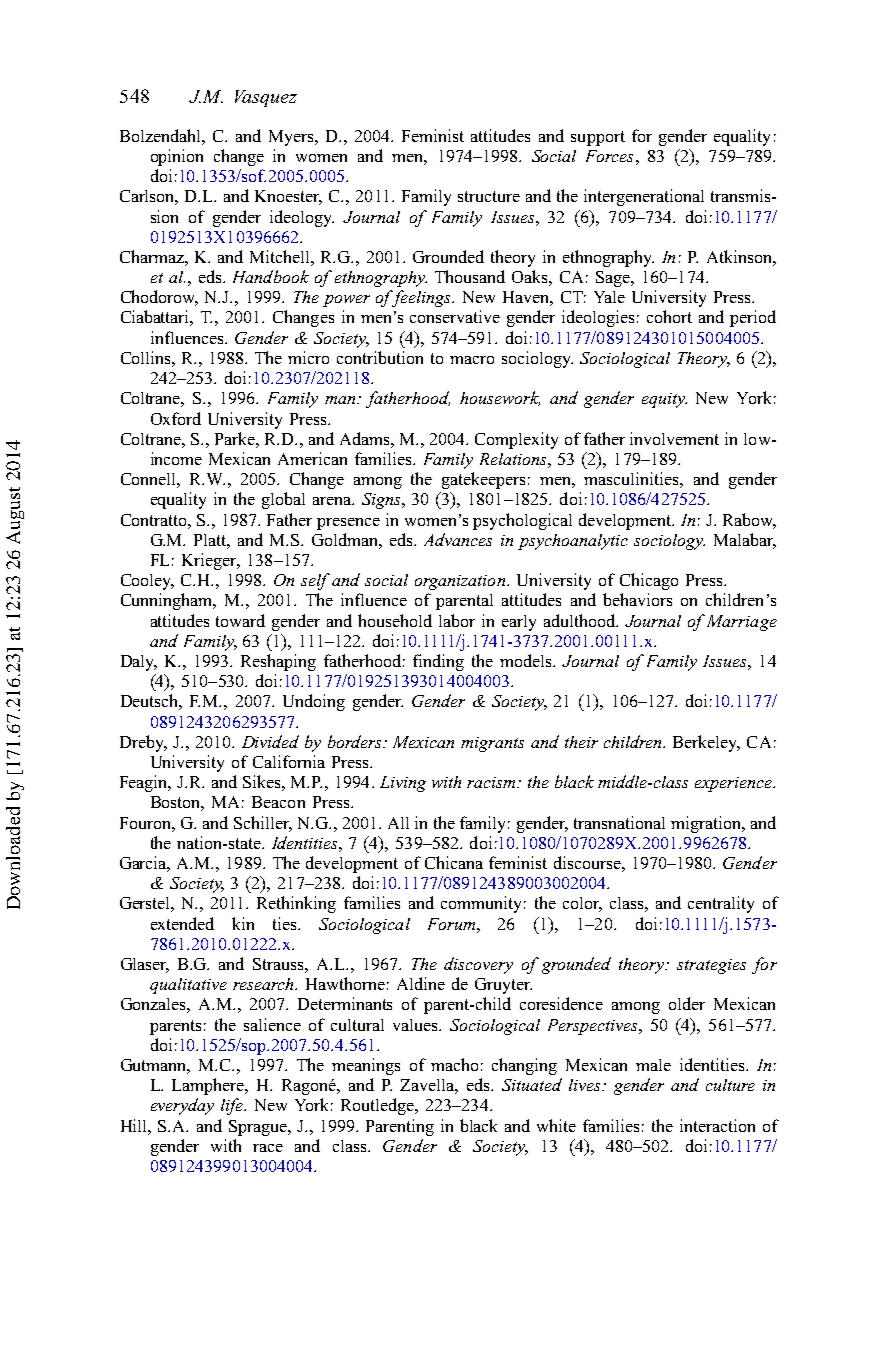 Image resolution: width=896 pixels, height=1345 pixels. I want to click on labor, so click(457, 620).
